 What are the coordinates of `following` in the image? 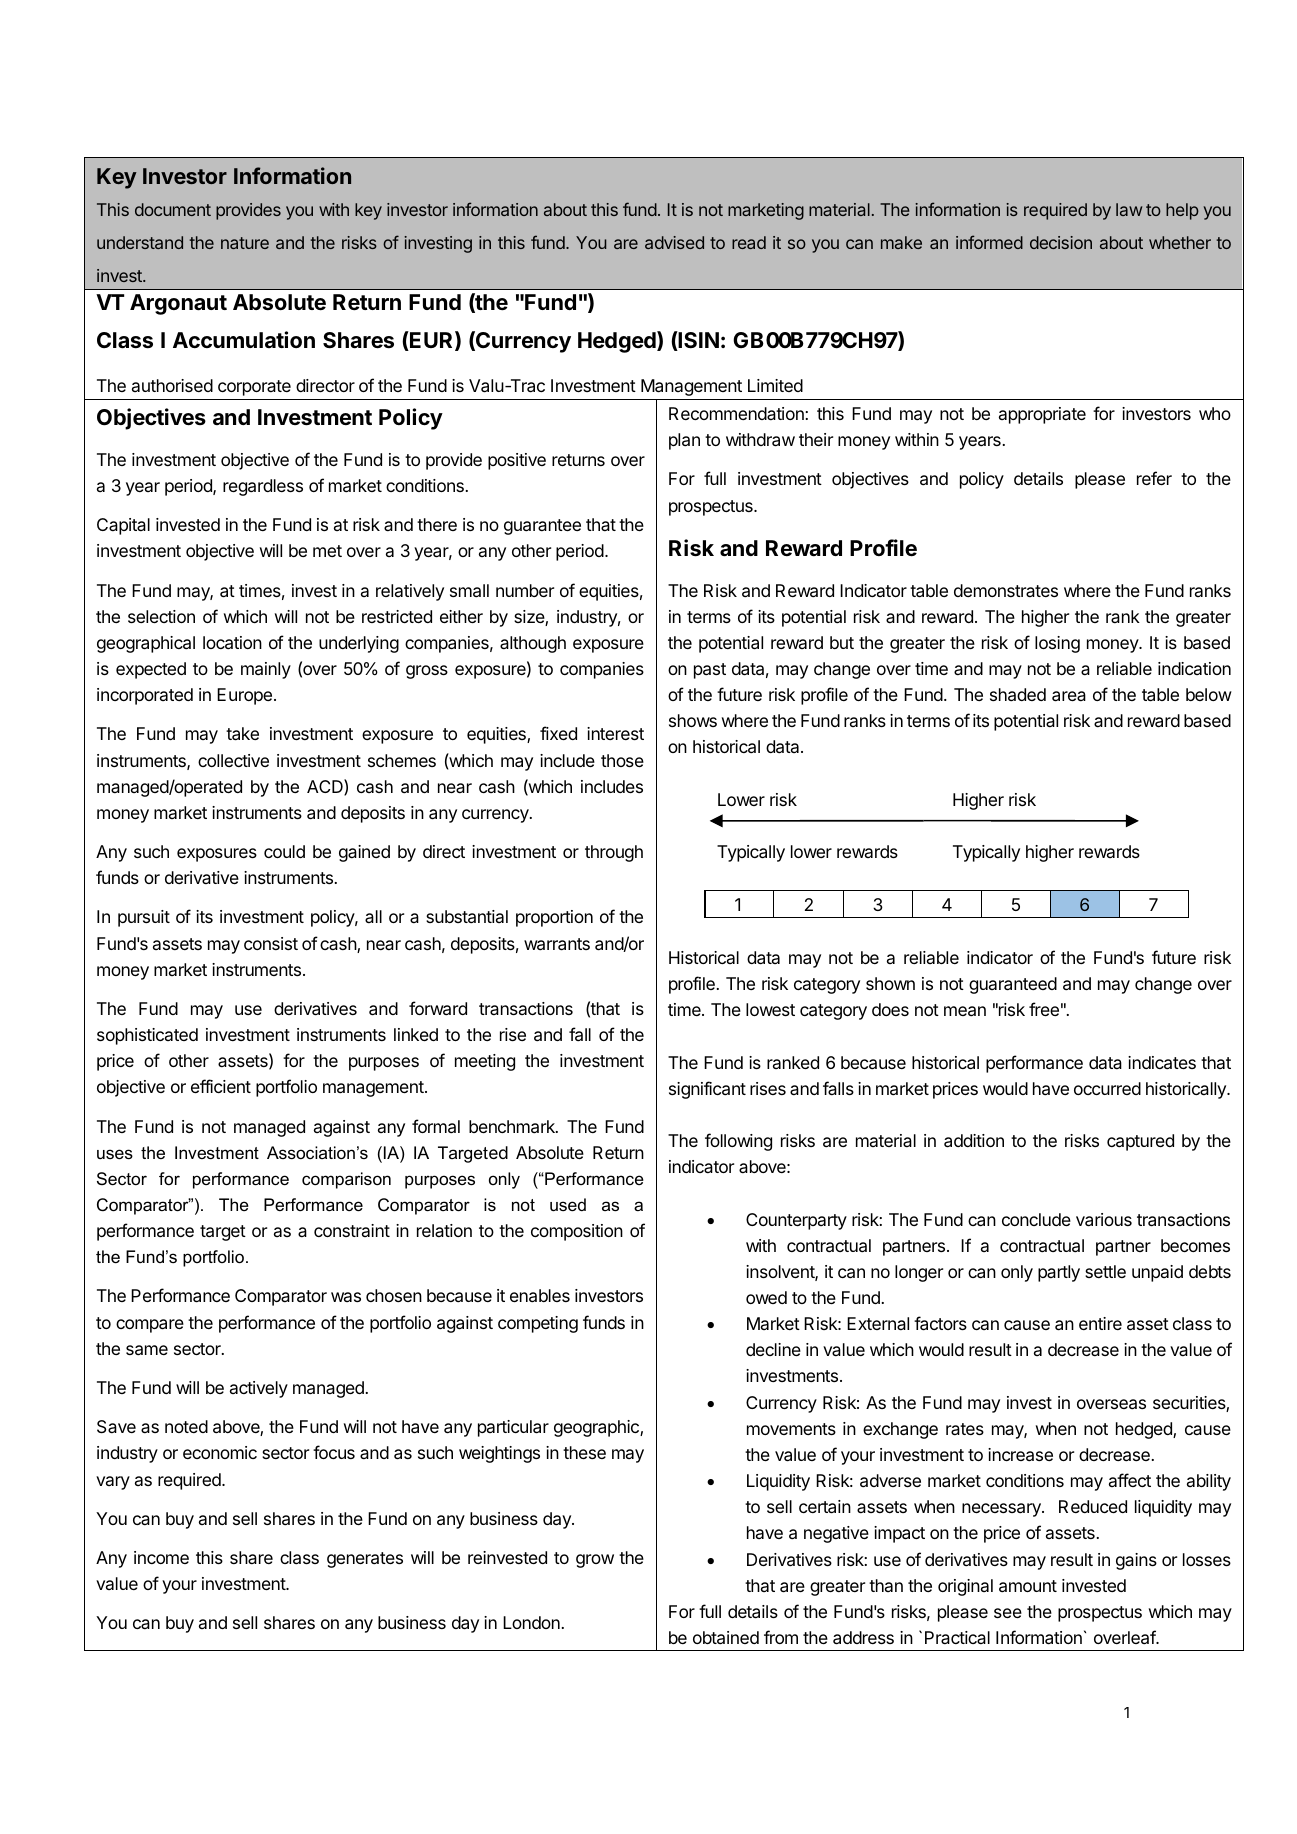 It's located at (738, 1142).
